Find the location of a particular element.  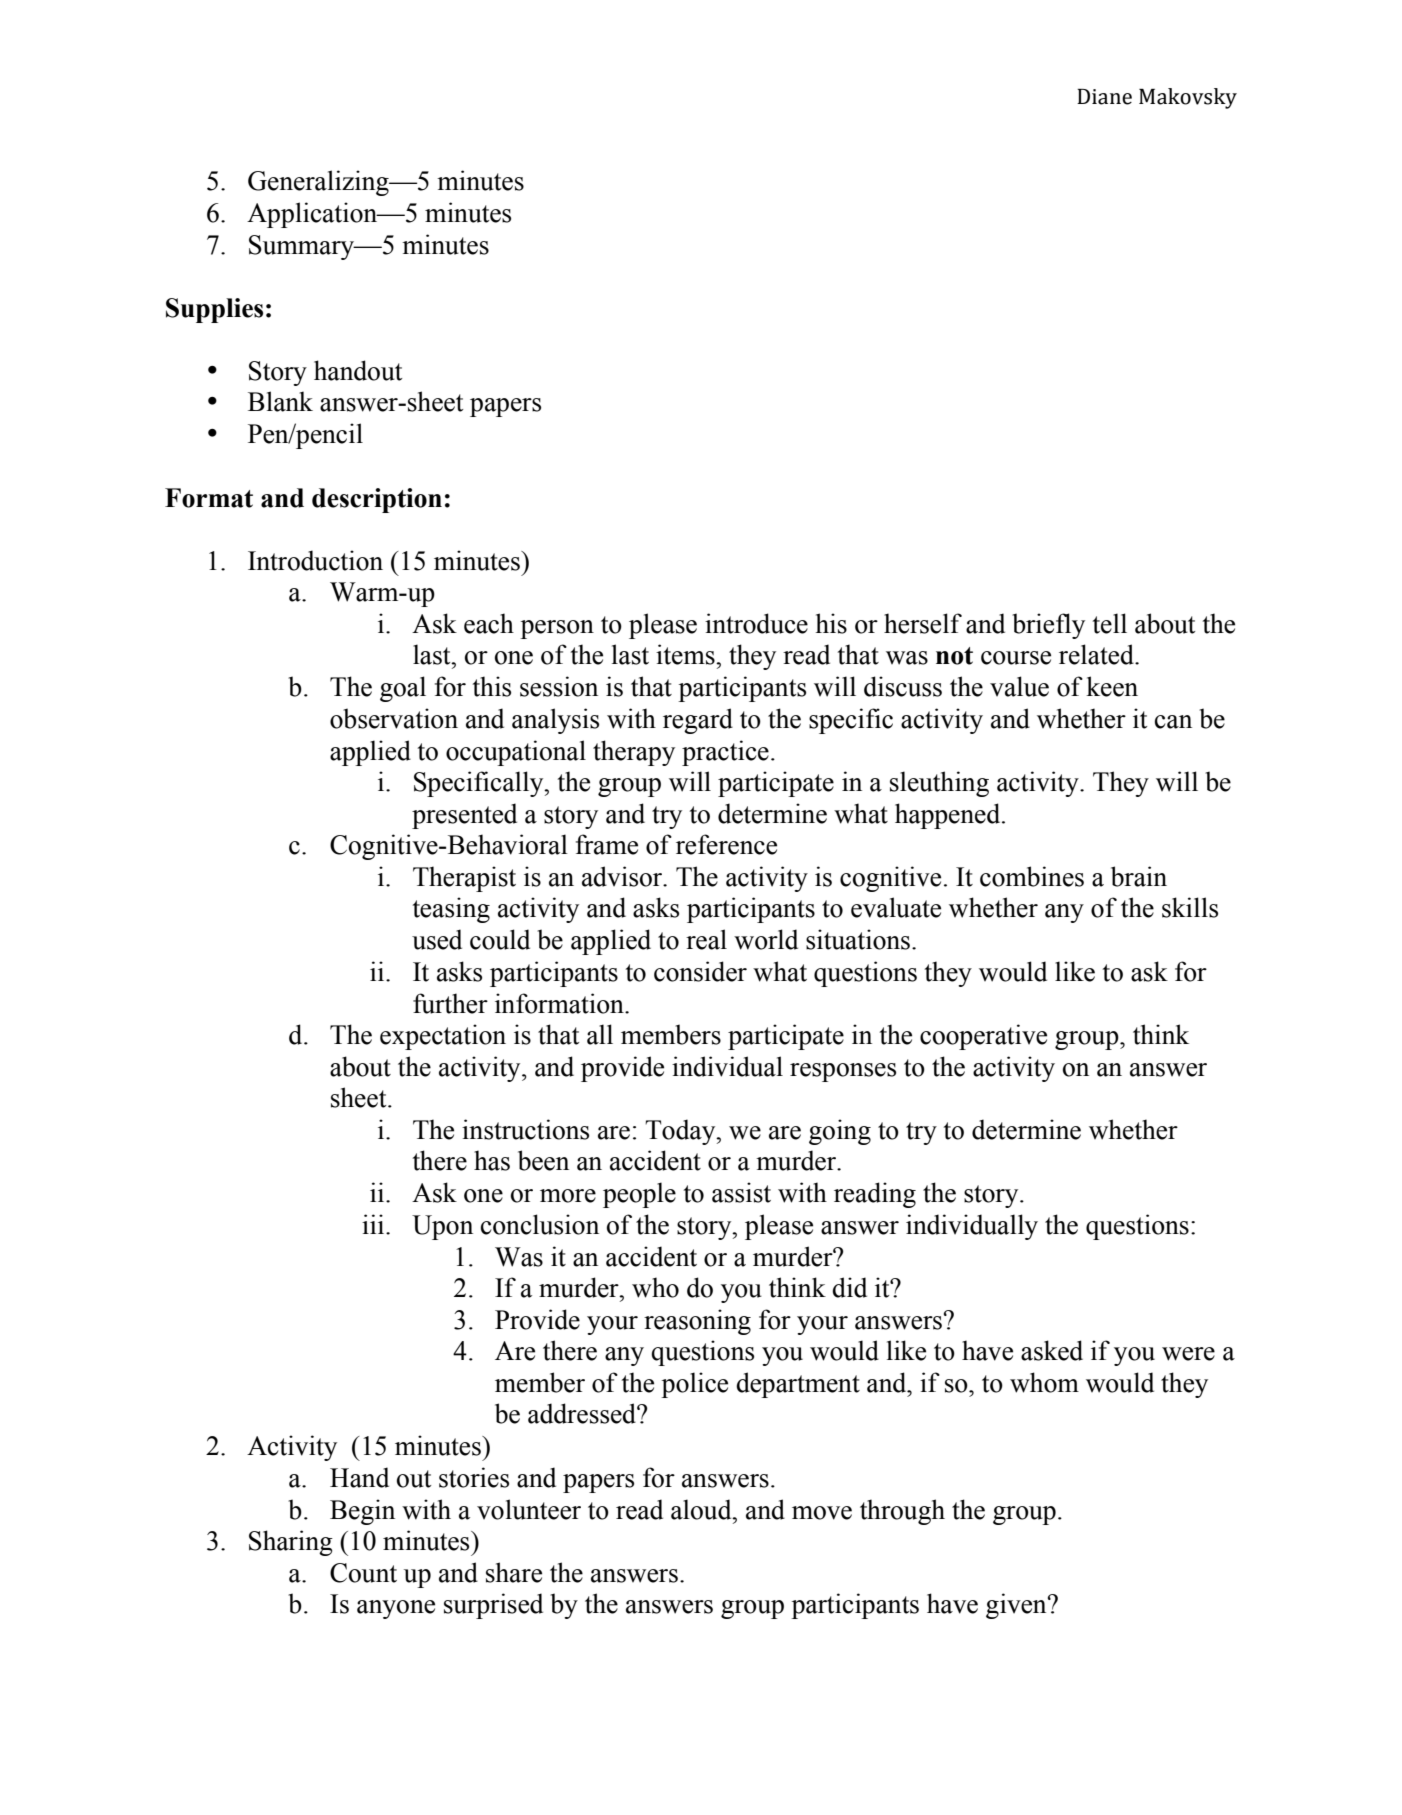

aloud is located at coordinates (702, 1509).
